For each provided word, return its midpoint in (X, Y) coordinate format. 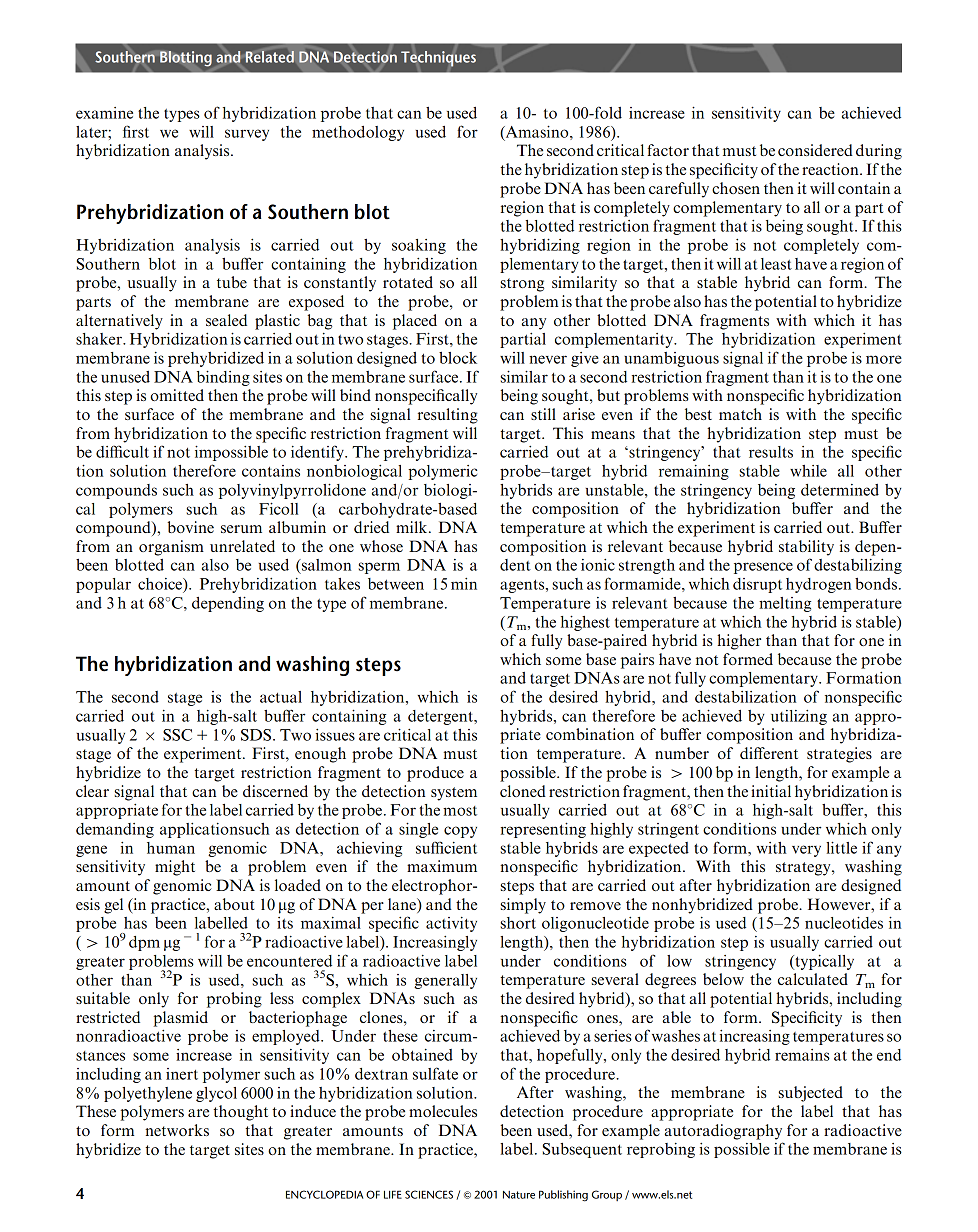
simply (523, 906)
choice (161, 584)
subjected (811, 1094)
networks (177, 1130)
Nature (519, 1195)
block (458, 358)
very (806, 851)
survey (247, 135)
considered (815, 150)
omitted (177, 395)
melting (785, 604)
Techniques (438, 59)
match (740, 414)
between (396, 584)
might (175, 868)
